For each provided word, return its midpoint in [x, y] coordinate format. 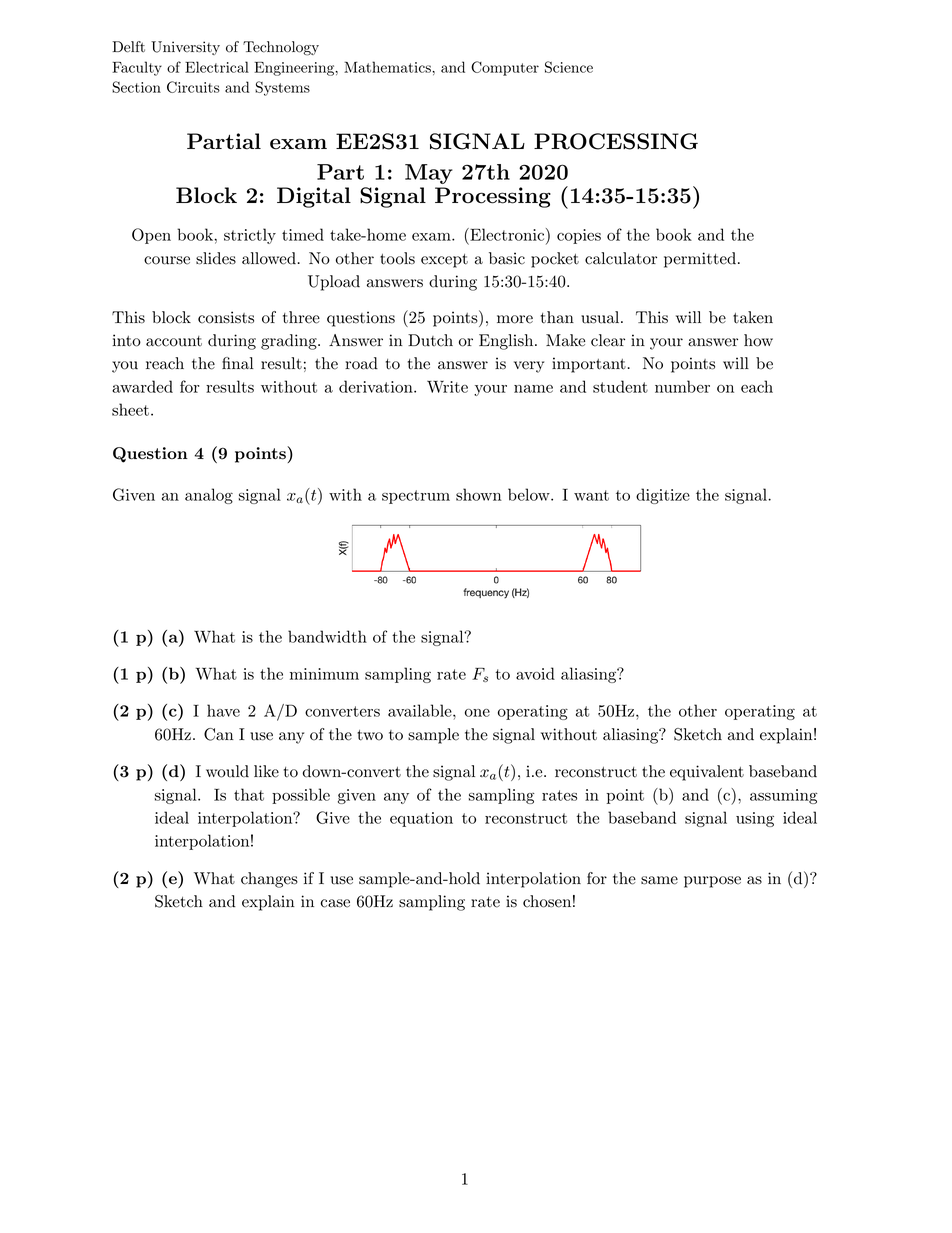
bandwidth [327, 636]
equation [421, 819]
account [174, 341]
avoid [535, 673]
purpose [712, 882]
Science [569, 67]
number [682, 386]
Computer [505, 68]
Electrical [217, 67]
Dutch [430, 340]
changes [269, 880]
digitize [663, 496]
